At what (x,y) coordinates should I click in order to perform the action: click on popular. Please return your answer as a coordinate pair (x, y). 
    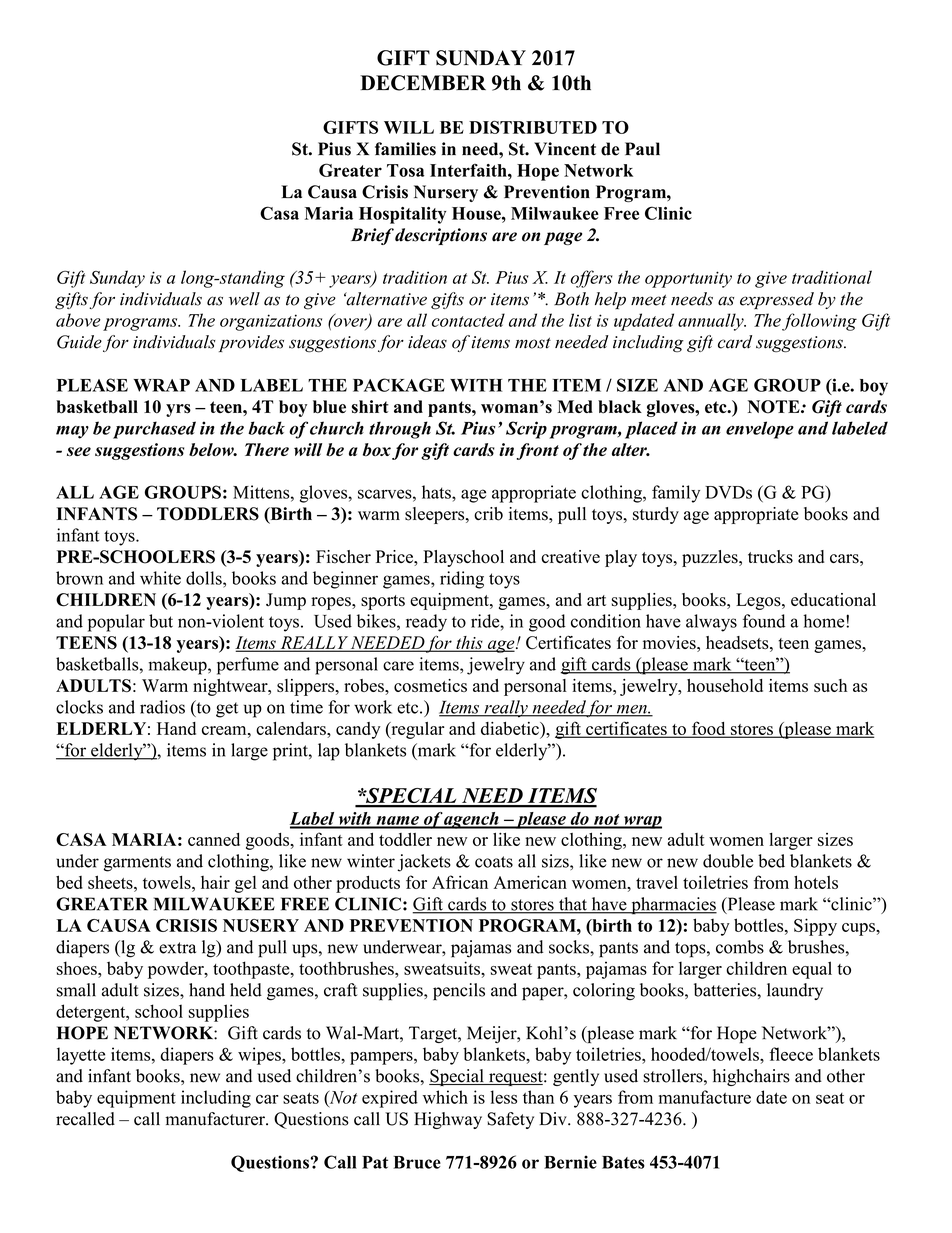
    Looking at the image, I should click on (116, 623).
